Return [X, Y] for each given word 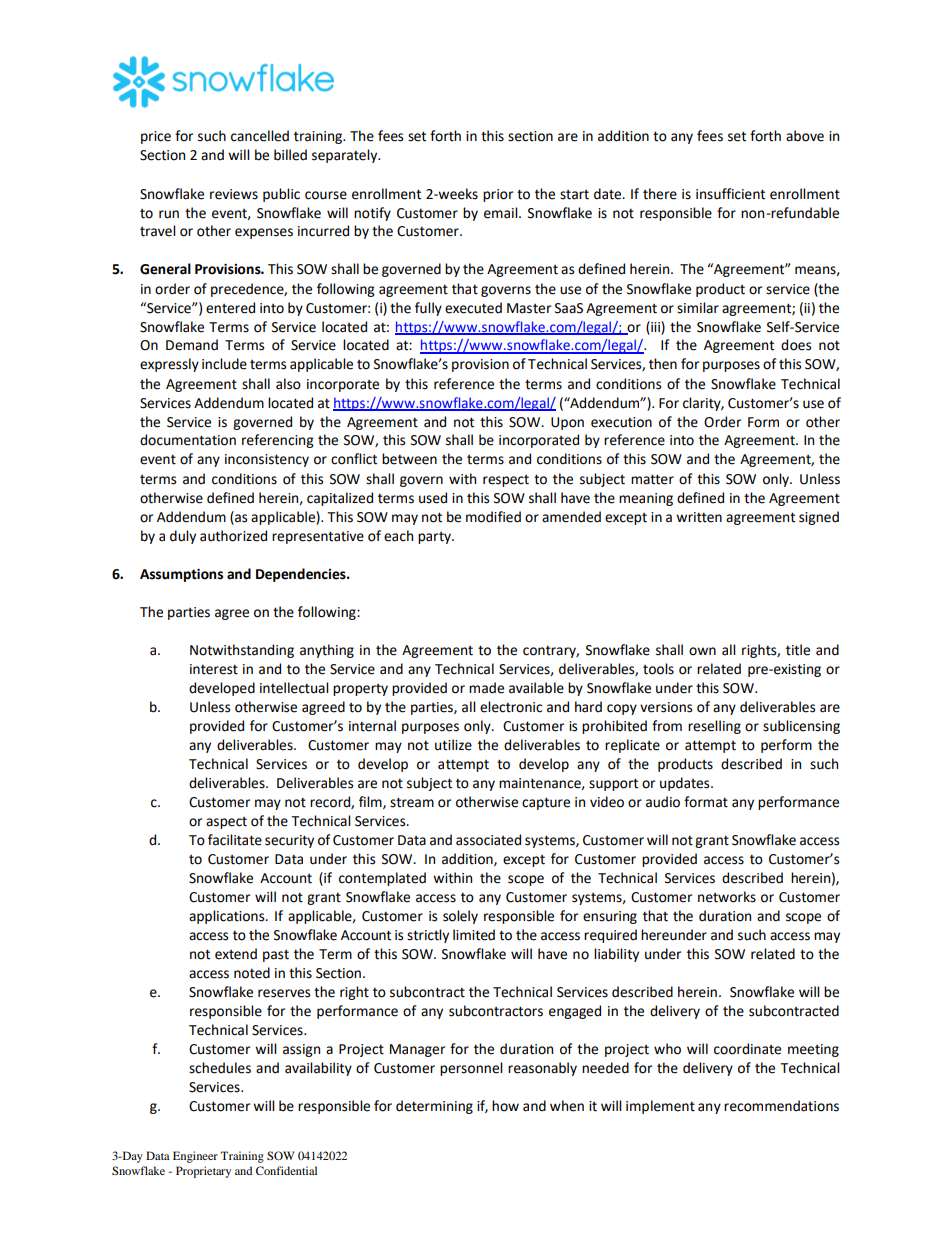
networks [727, 897]
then [663, 364]
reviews [234, 194]
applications [228, 917]
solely [460, 917]
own [702, 651]
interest [214, 669]
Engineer [195, 1157]
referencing [278, 441]
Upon [567, 423]
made [486, 688]
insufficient [730, 194]
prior [498, 195]
